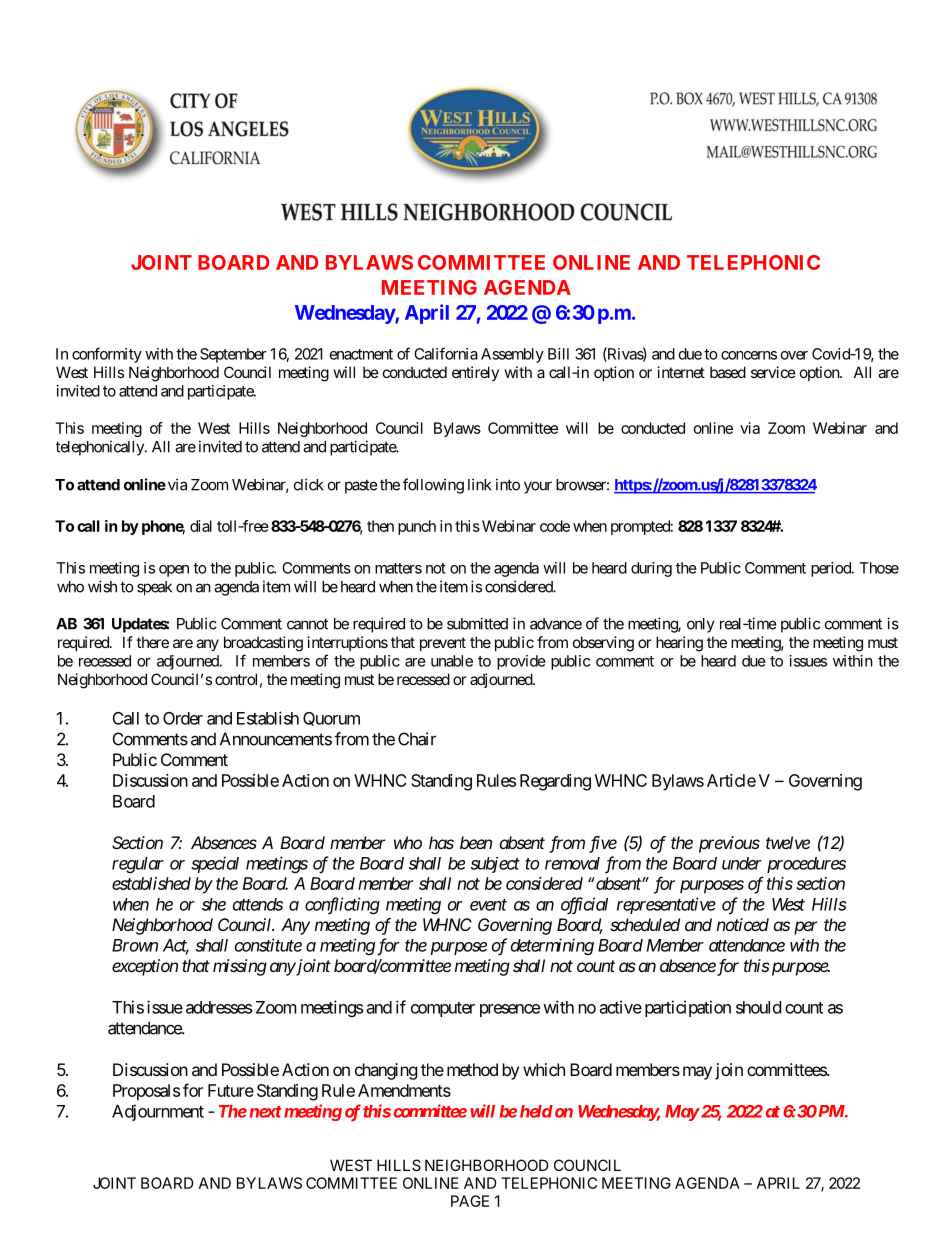 This screenshot has height=1233, width=952. What do you see at coordinates (158, 1112) in the screenshot?
I see `Adjournment` at bounding box center [158, 1112].
